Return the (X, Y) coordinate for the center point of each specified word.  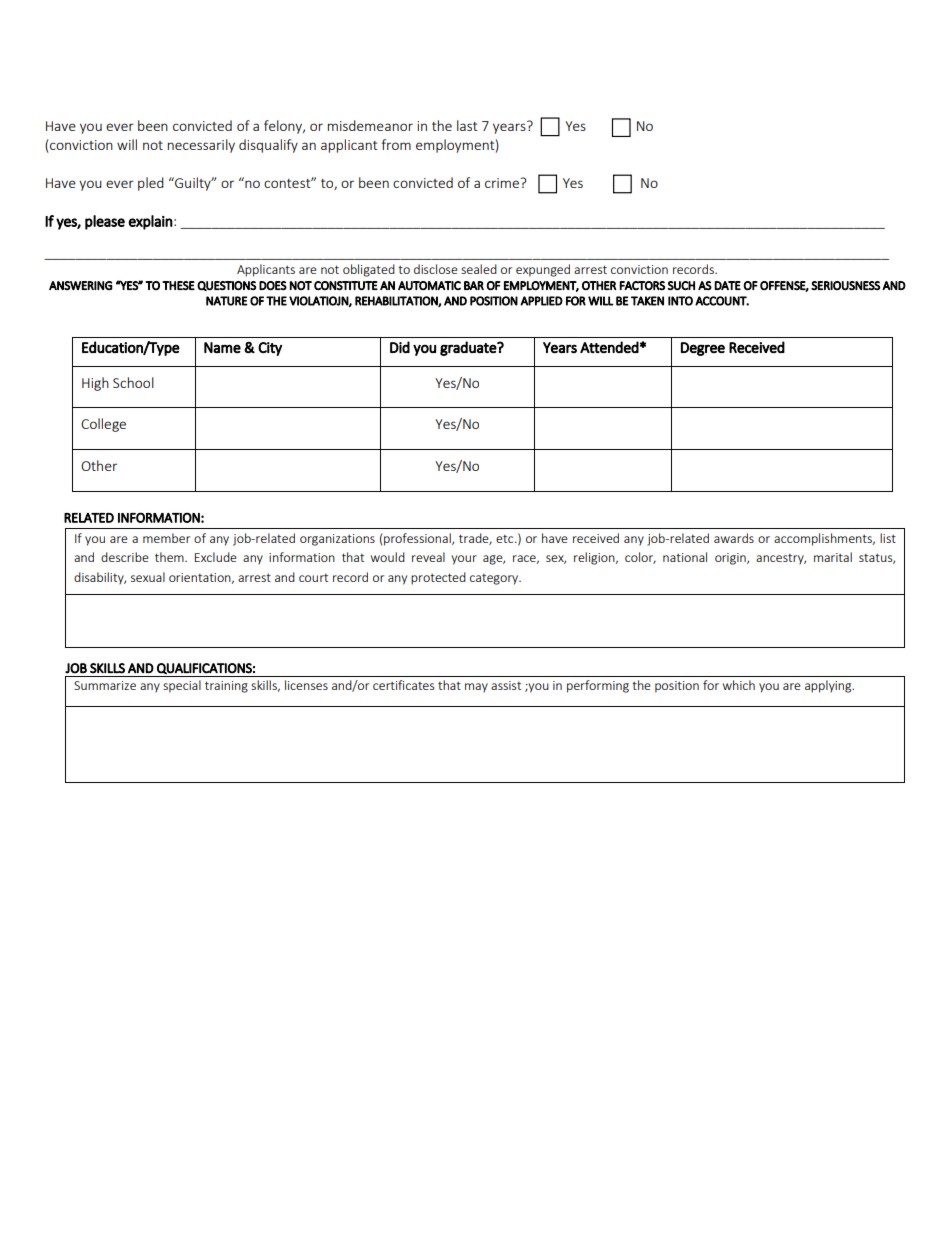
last (467, 125)
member (166, 538)
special (182, 686)
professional (418, 539)
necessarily (201, 146)
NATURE (227, 301)
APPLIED (541, 301)
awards (734, 538)
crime (503, 183)
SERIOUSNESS (845, 286)
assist (506, 685)
